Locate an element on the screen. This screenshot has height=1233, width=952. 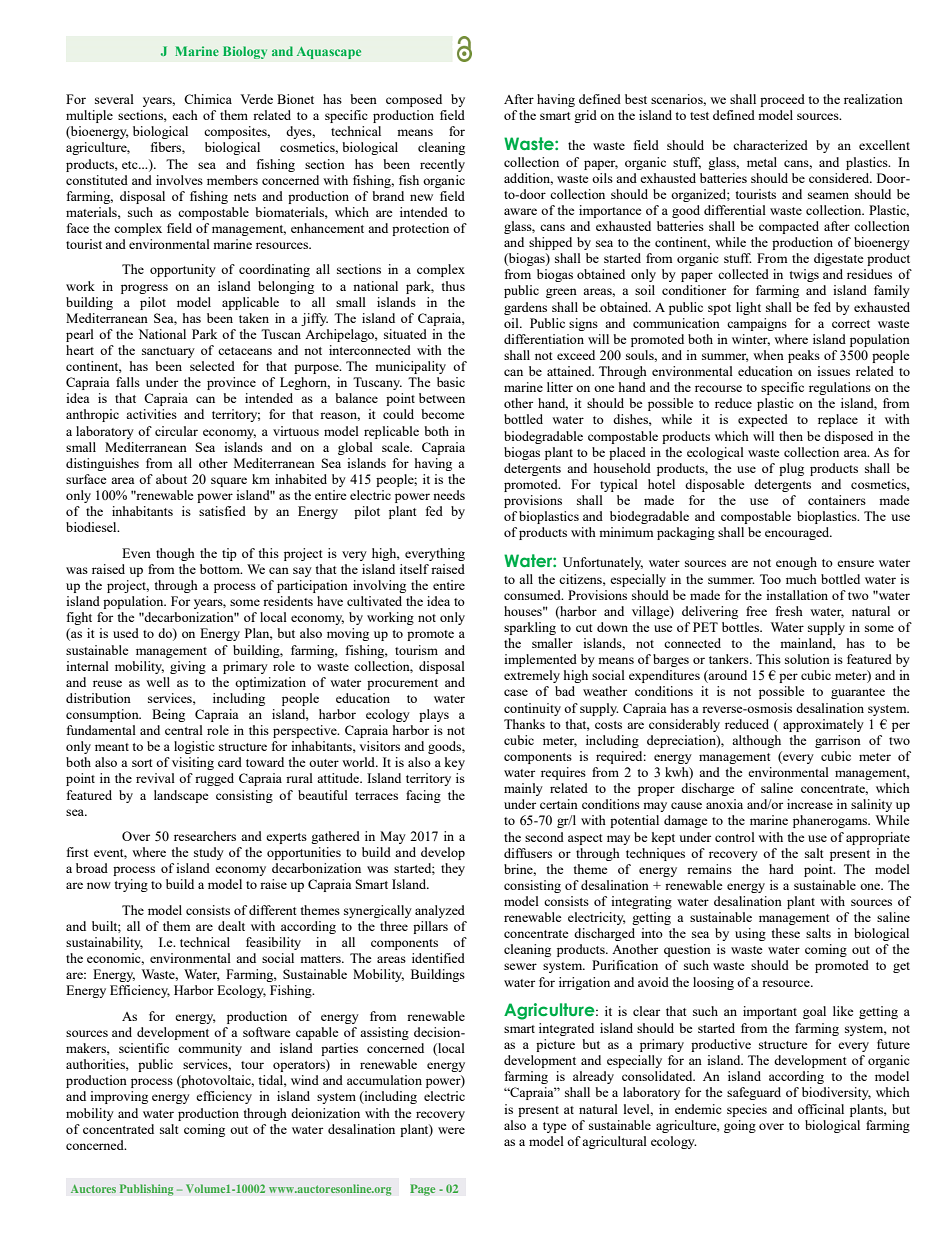
Publishing is located at coordinates (147, 1190).
